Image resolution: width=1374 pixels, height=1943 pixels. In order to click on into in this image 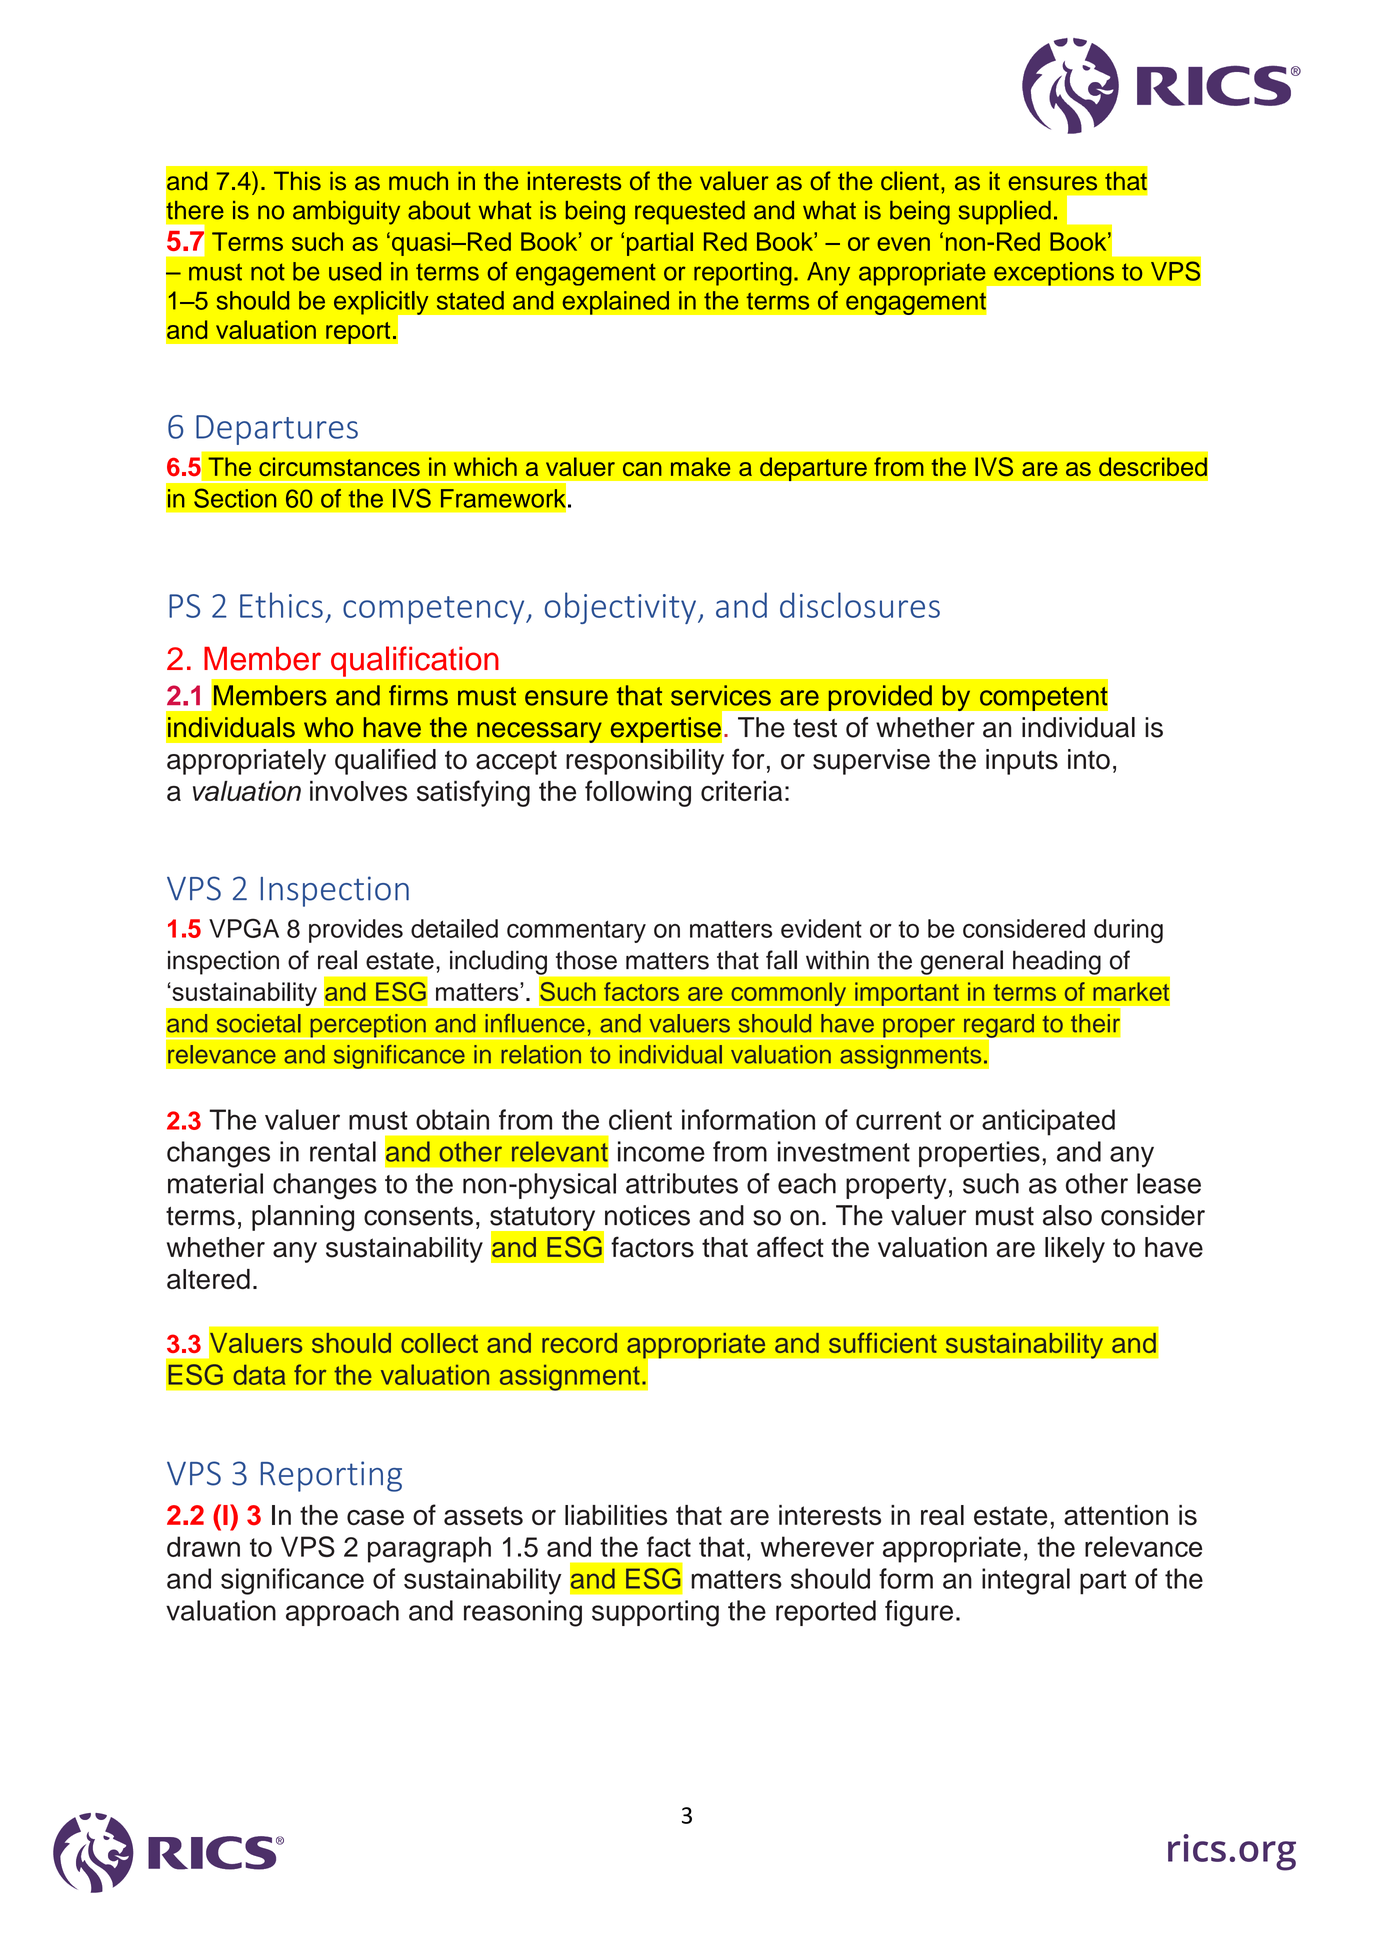, I will do `click(1089, 759)`.
